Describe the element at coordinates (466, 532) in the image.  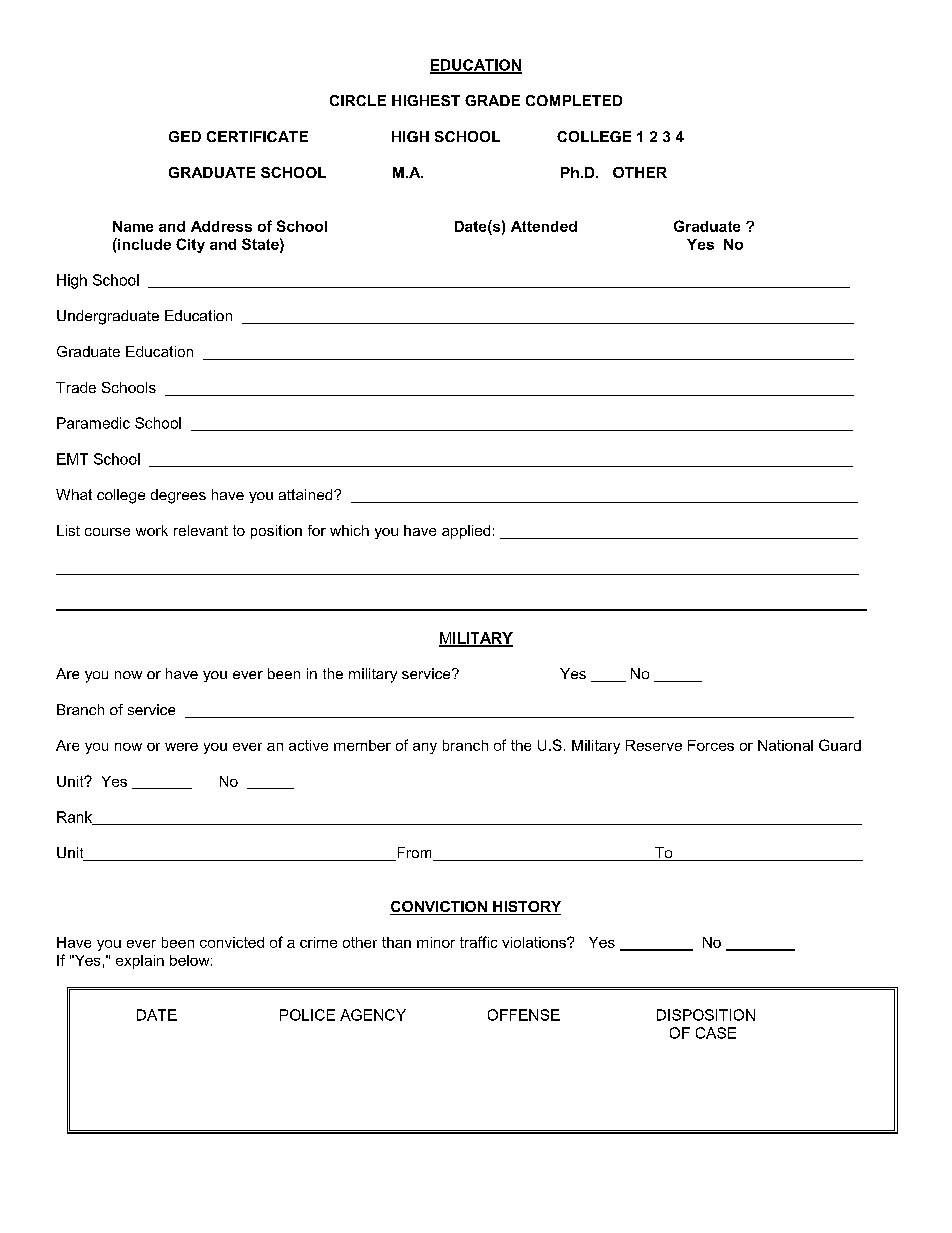
I see `applied` at that location.
